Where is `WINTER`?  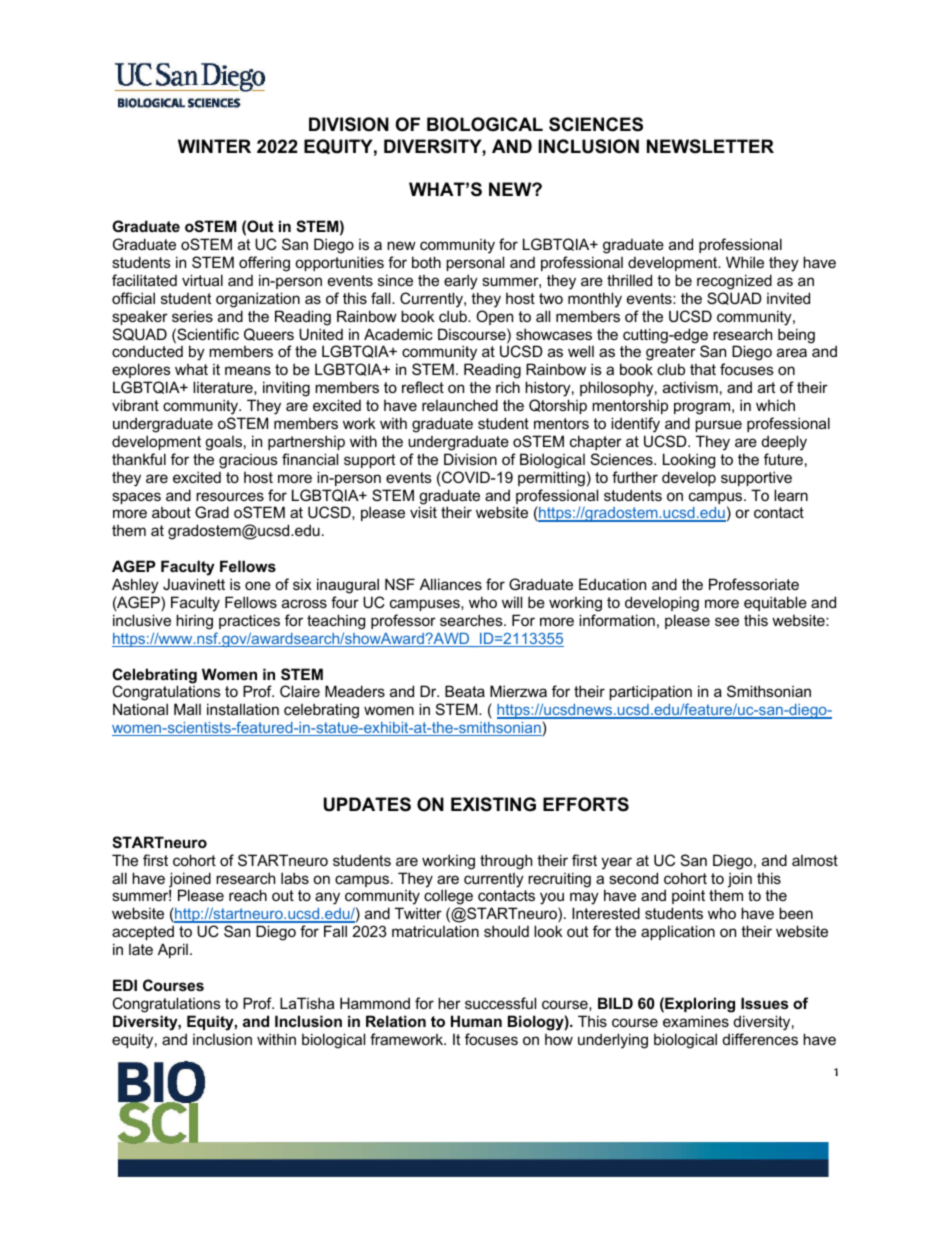
WINTER is located at coordinates (214, 146).
